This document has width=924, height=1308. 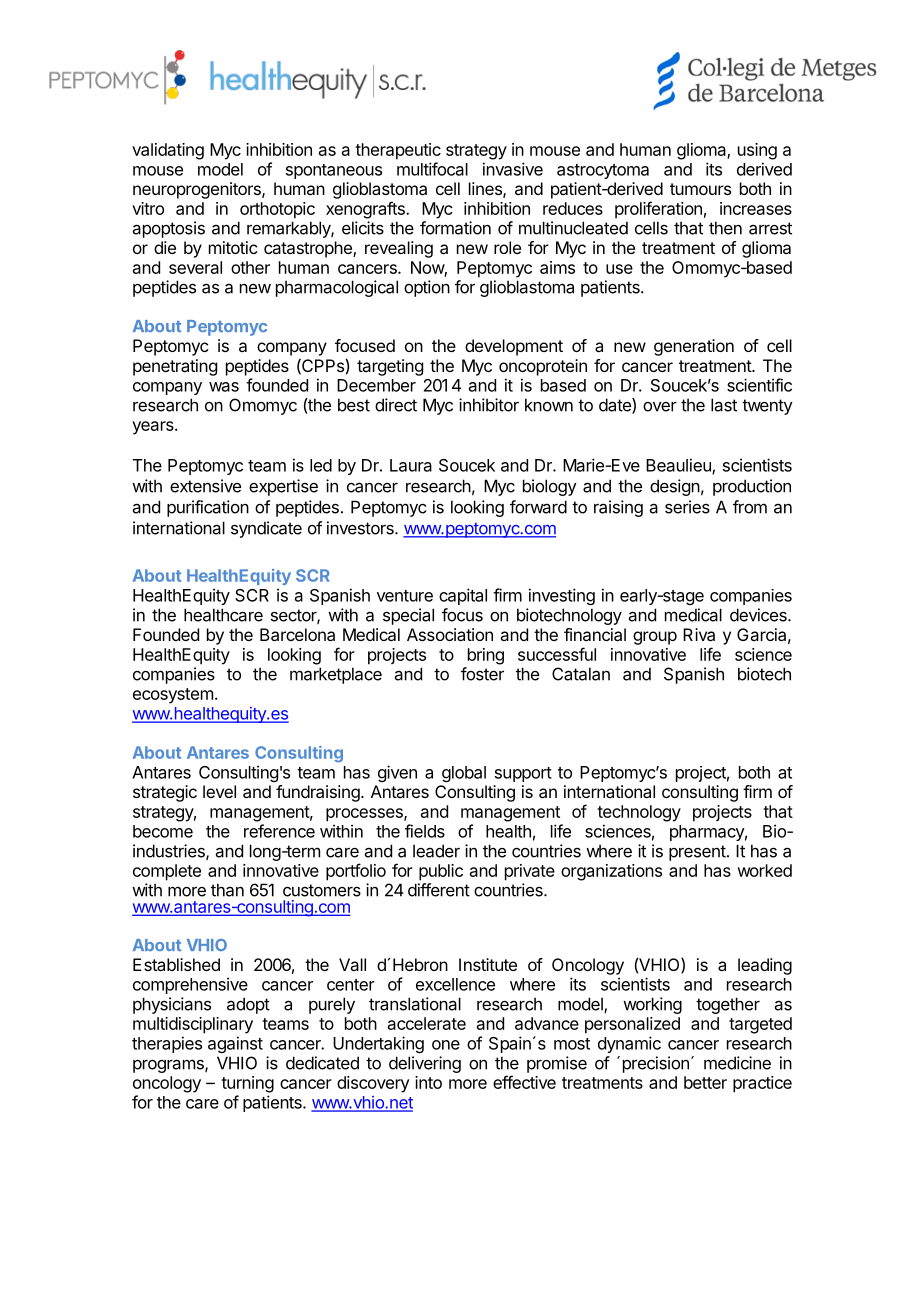 What do you see at coordinates (297, 634) in the document?
I see `Barcelona` at bounding box center [297, 634].
